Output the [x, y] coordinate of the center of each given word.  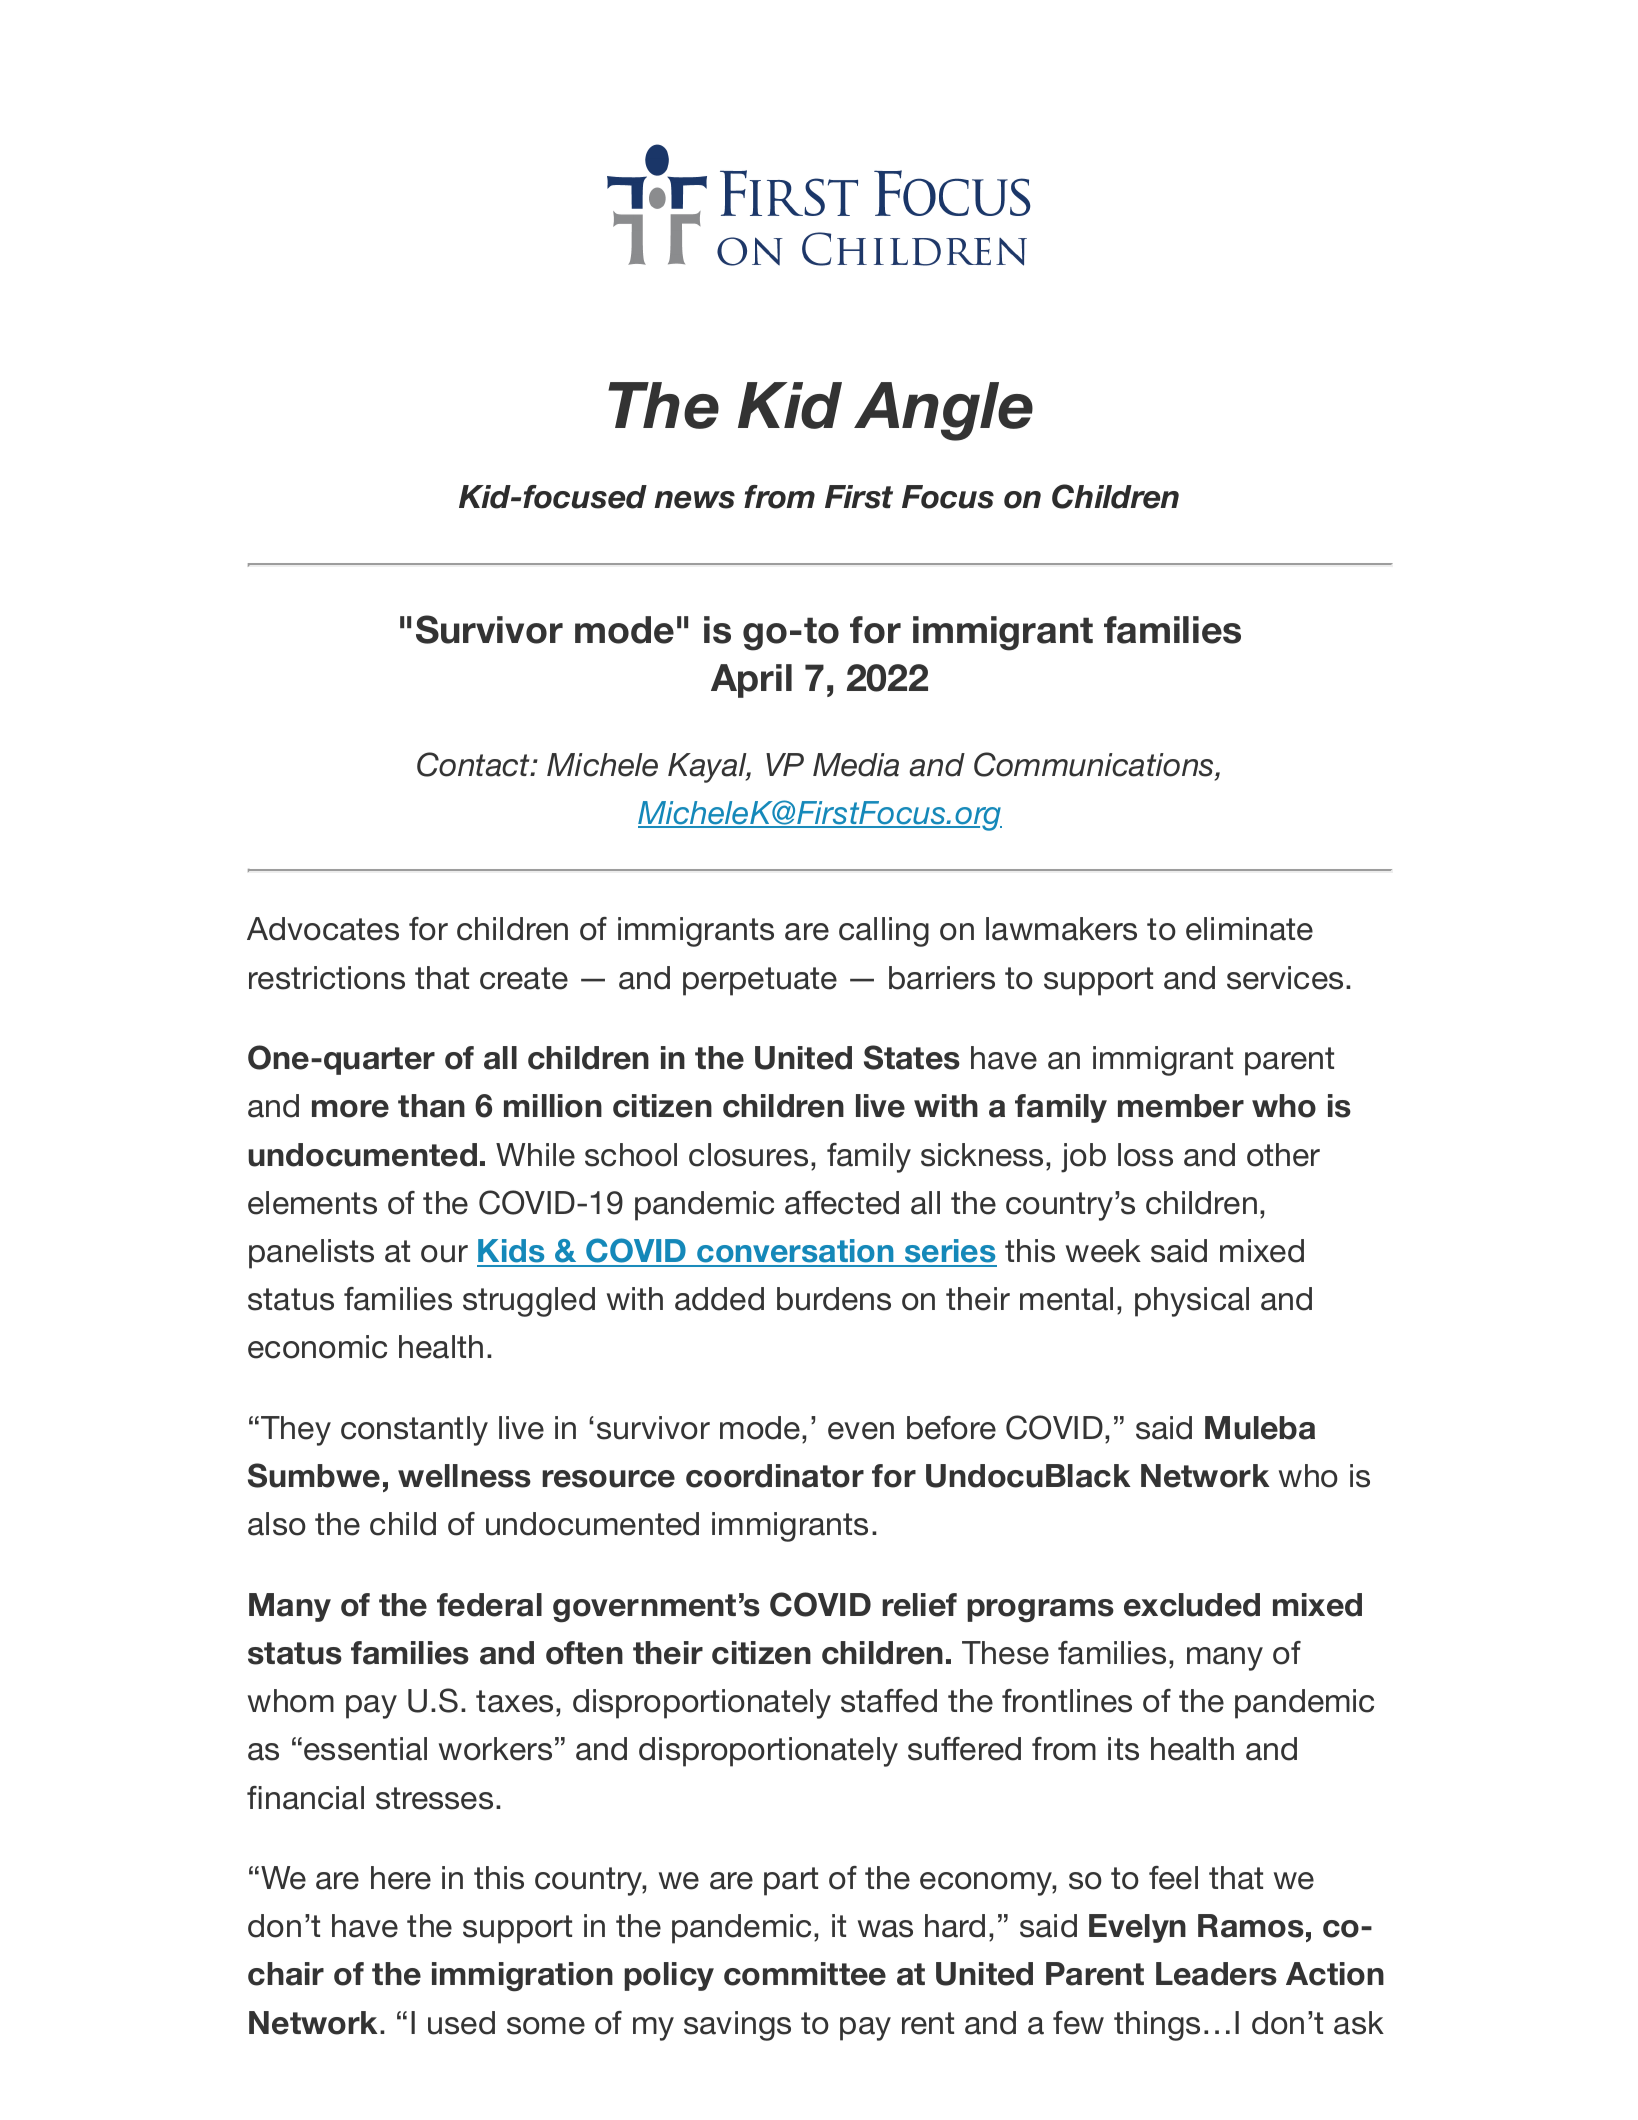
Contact [475, 764]
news [694, 500]
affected [842, 1203]
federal [489, 1605]
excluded [1192, 1605]
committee [805, 1974]
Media [856, 765]
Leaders [1216, 1974]
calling [884, 932]
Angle [943, 411]
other [1283, 1155]
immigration [522, 1977]
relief [919, 1605]
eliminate [1249, 929]
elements [312, 1203]
